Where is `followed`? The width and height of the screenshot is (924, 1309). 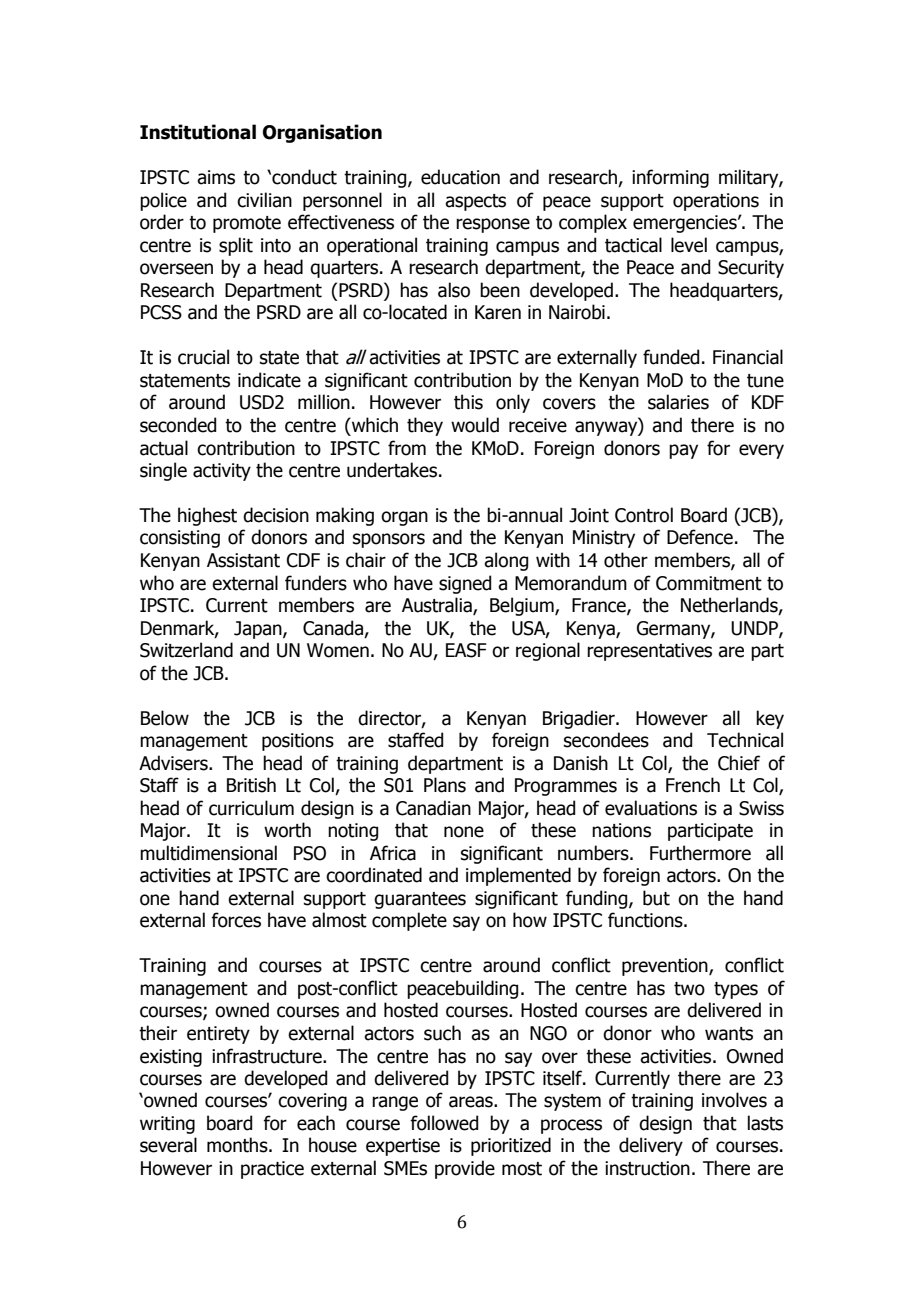 followed is located at coordinates (444, 1123).
